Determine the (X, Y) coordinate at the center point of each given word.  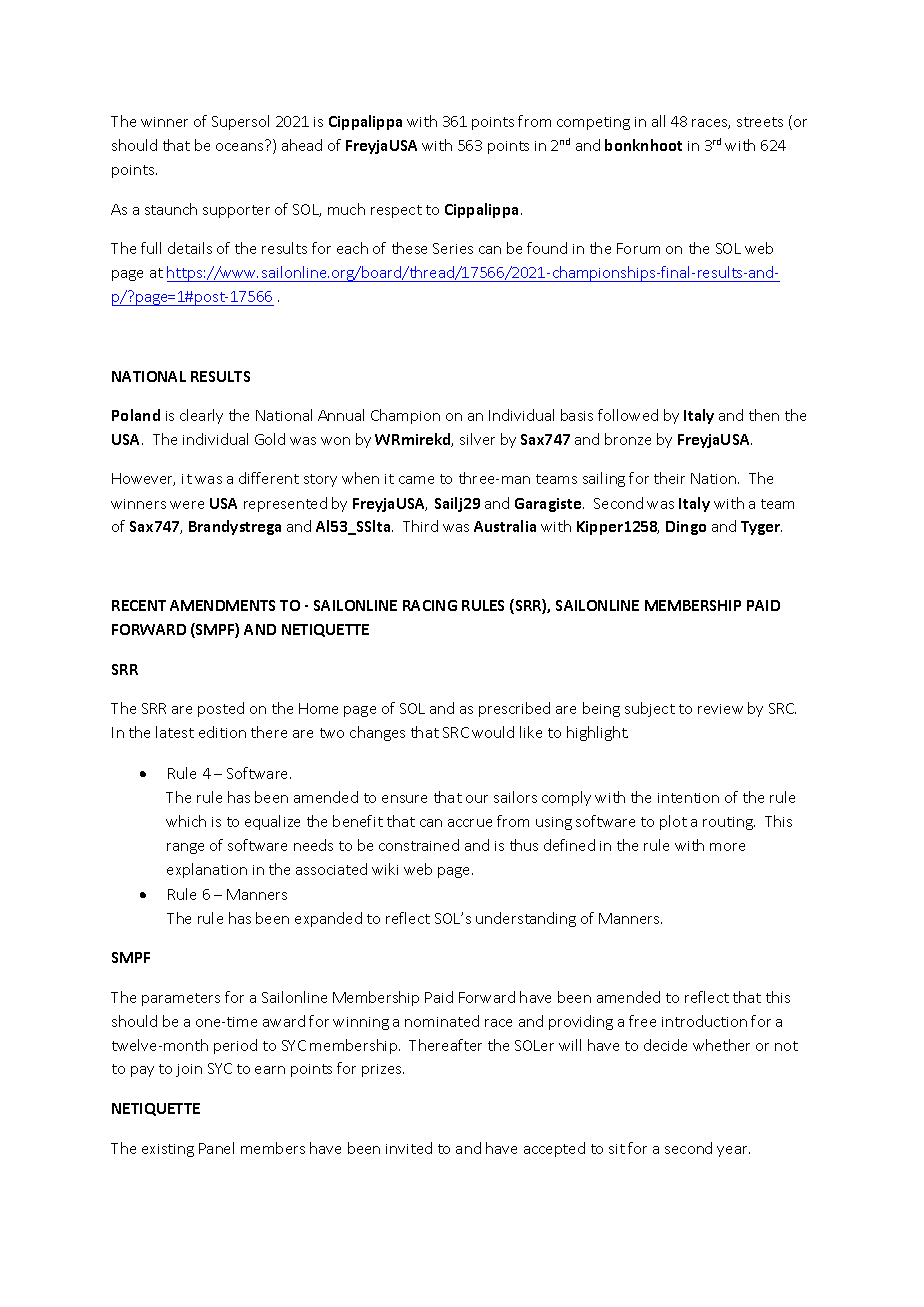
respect (396, 211)
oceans (239, 147)
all (658, 121)
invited (409, 1148)
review (720, 709)
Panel (216, 1148)
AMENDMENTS (222, 605)
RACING (430, 605)
